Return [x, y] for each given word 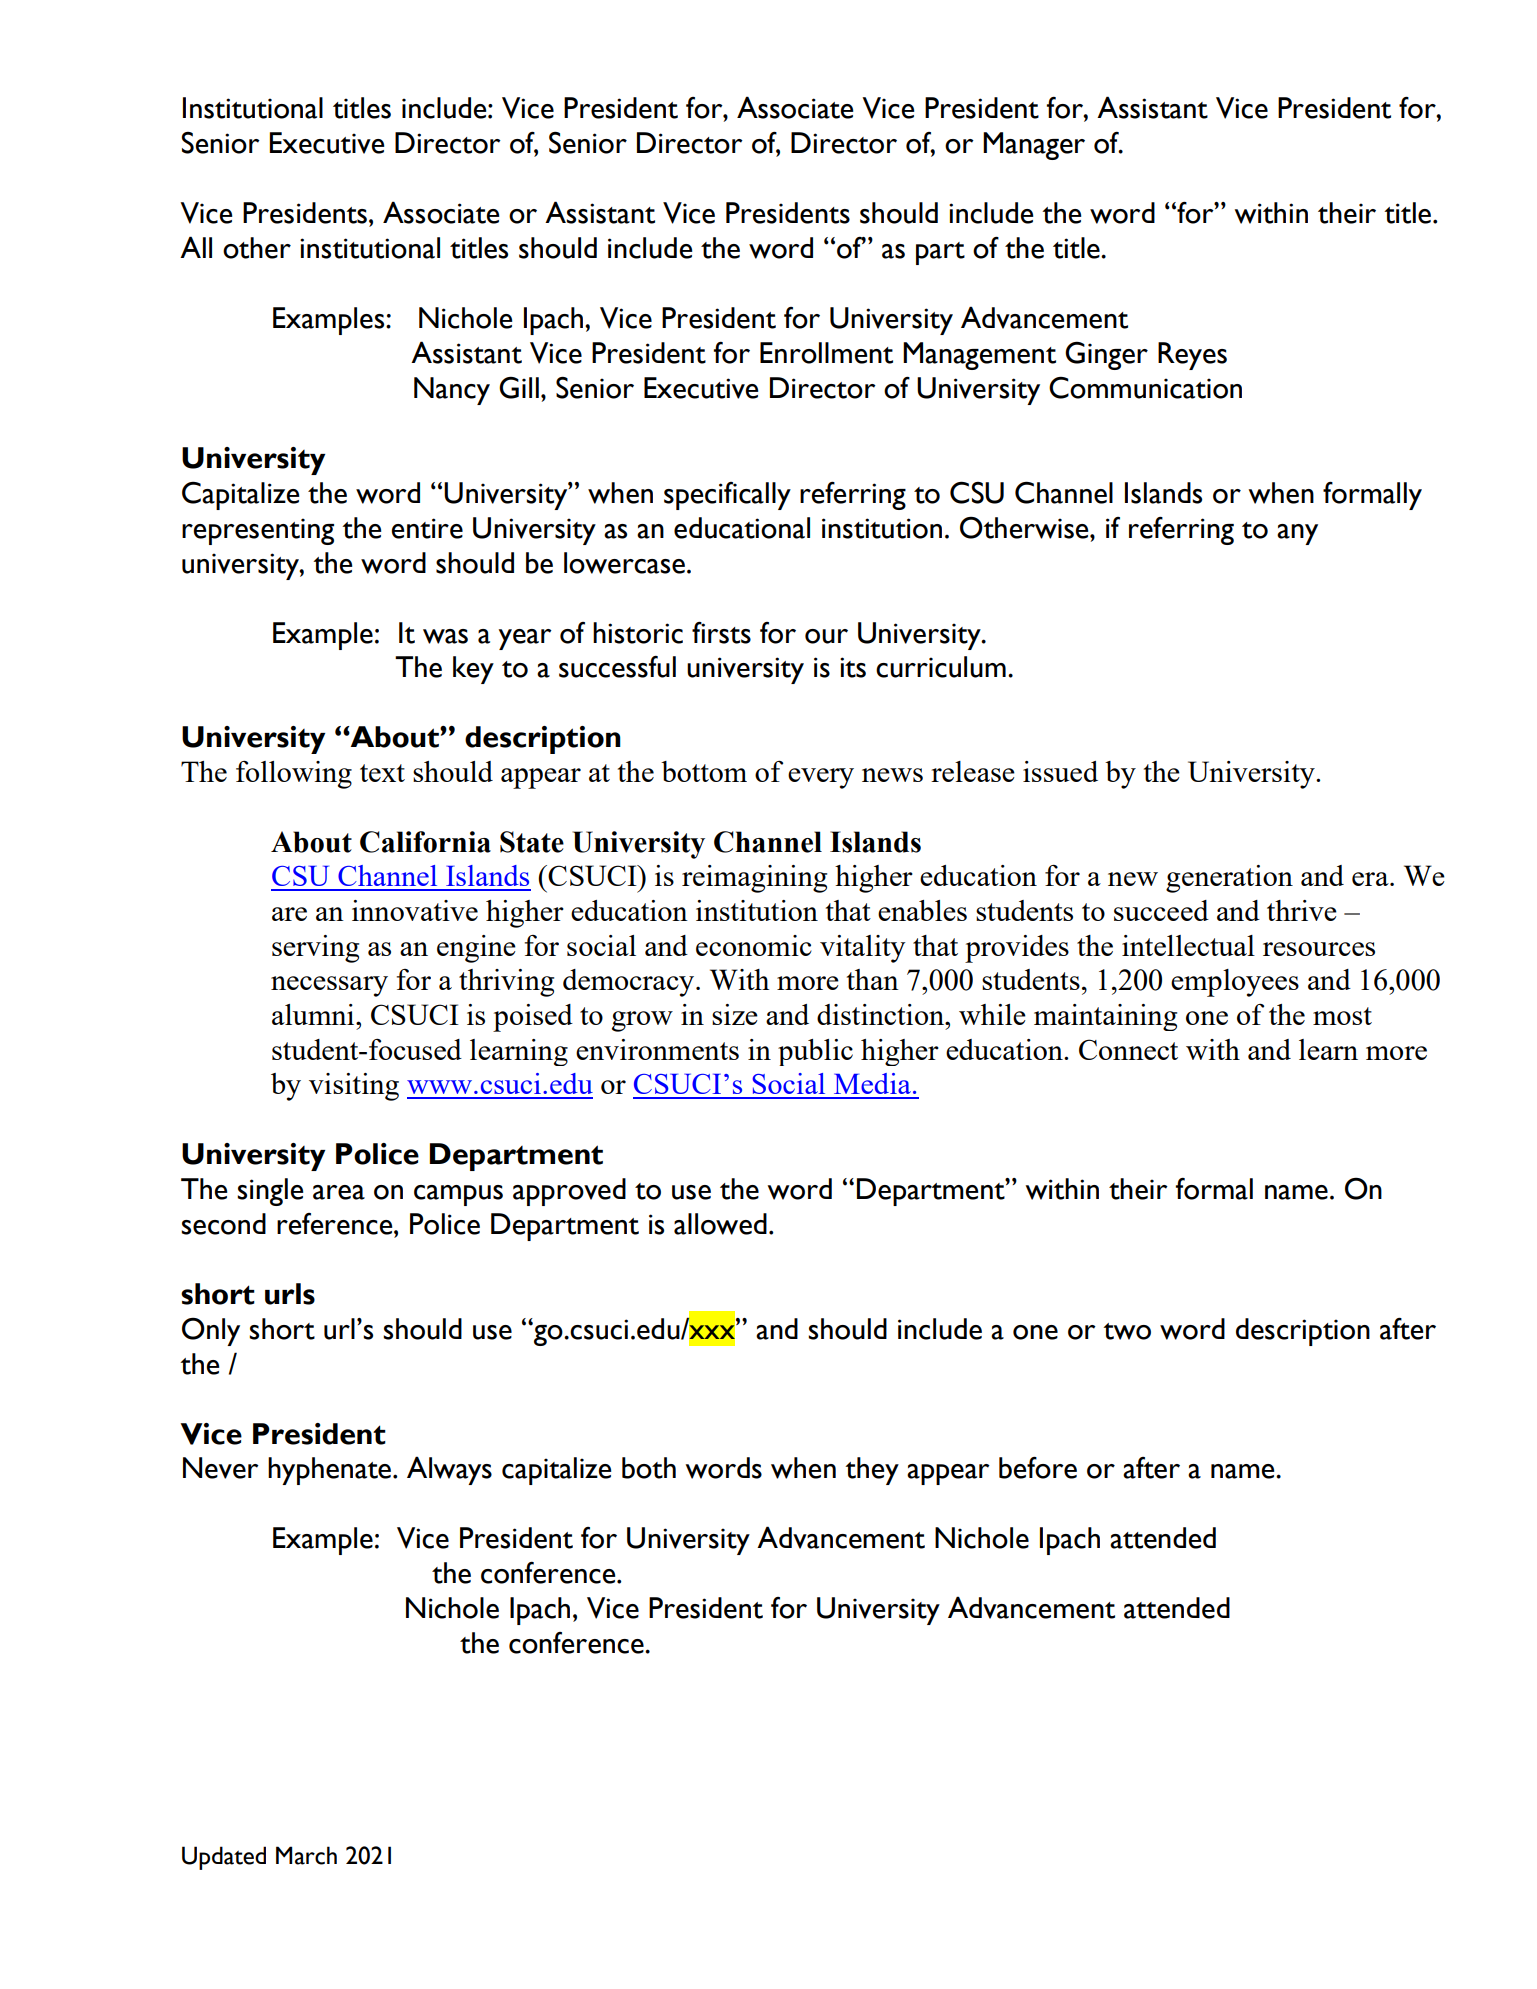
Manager [1034, 146]
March [306, 1855]
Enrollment [826, 353]
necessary [329, 986]
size [735, 1014]
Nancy [452, 391]
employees [1235, 983]
